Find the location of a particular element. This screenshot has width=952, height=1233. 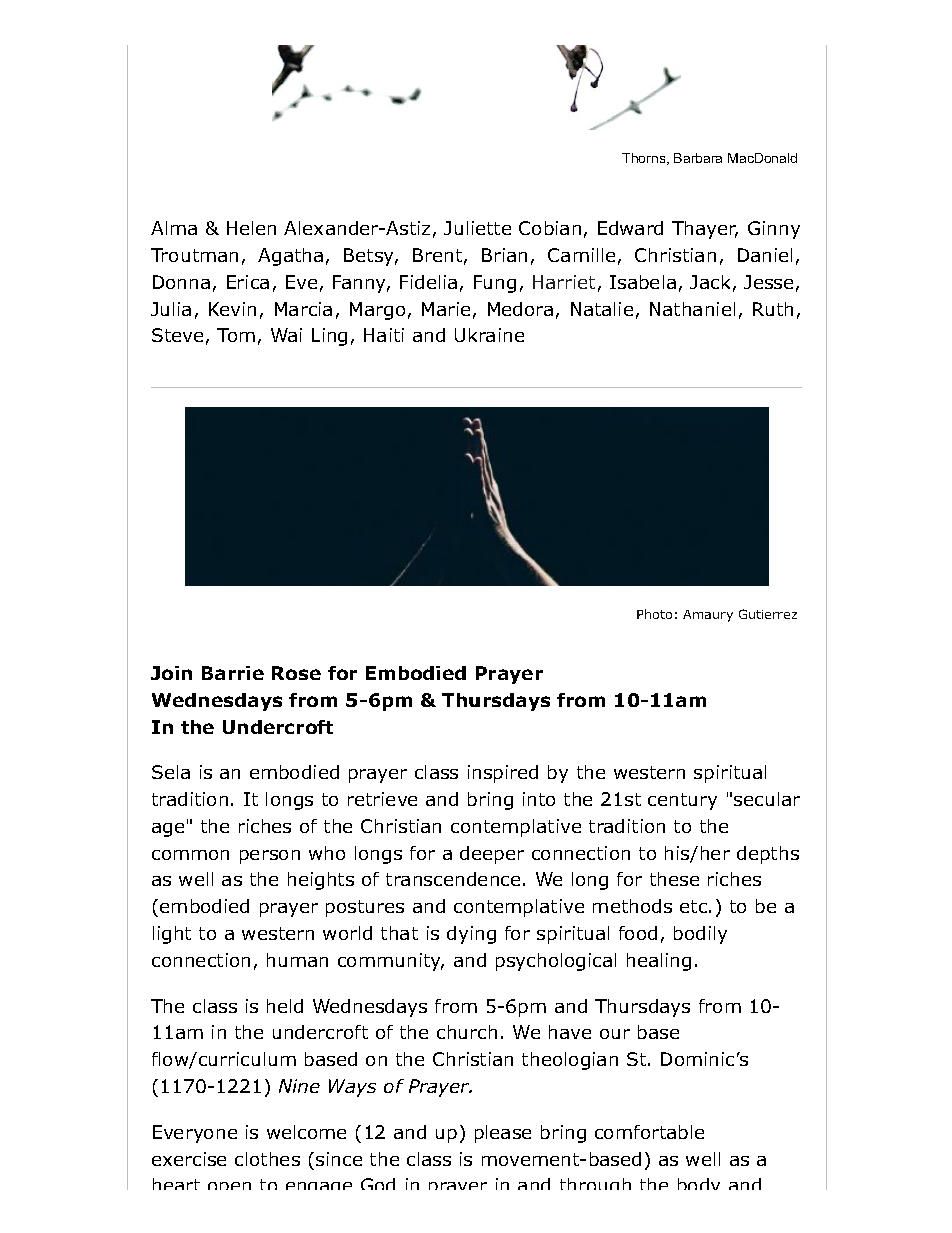

deeper is located at coordinates (492, 855).
